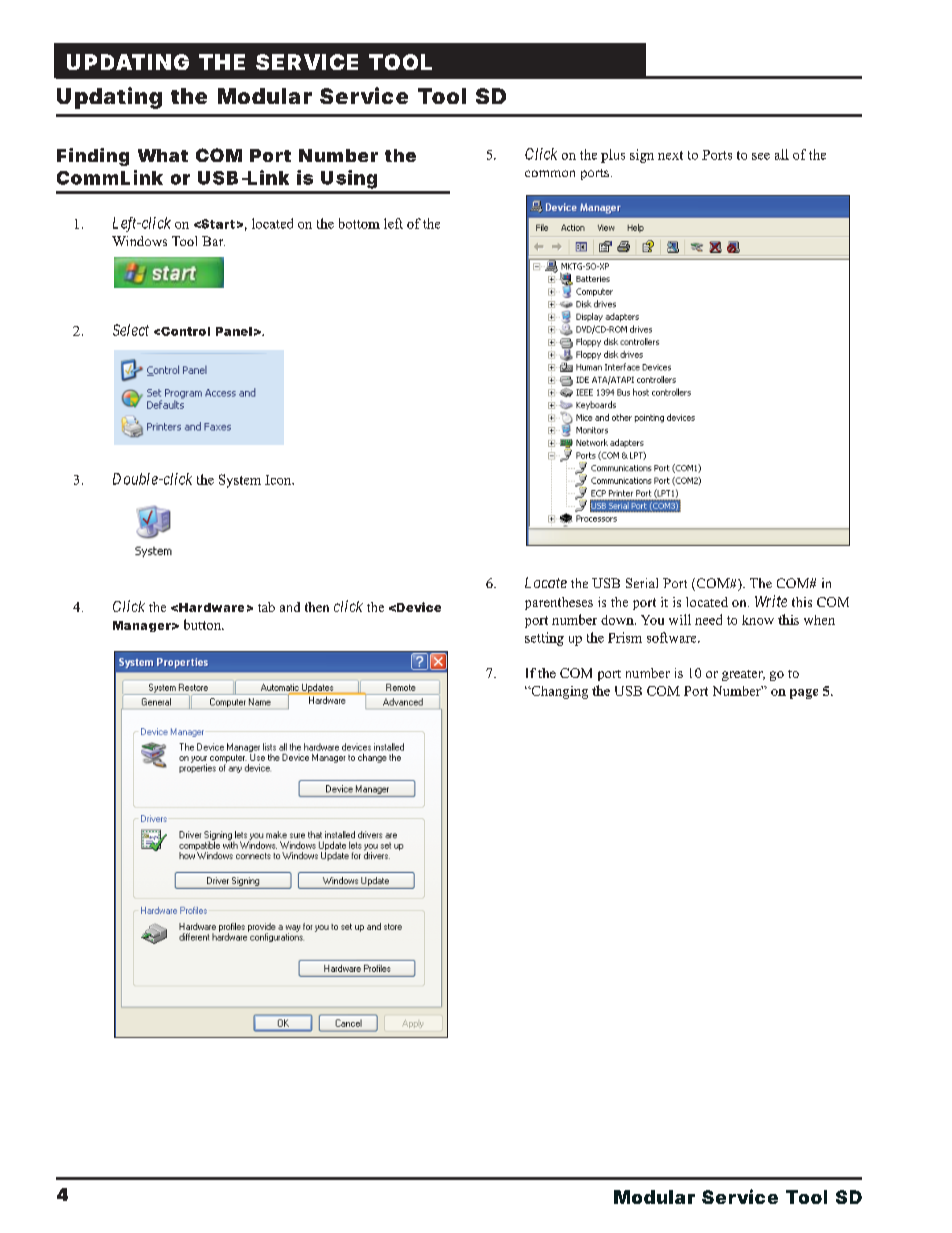 This document has height=1233, width=952. I want to click on System, so click(240, 481).
